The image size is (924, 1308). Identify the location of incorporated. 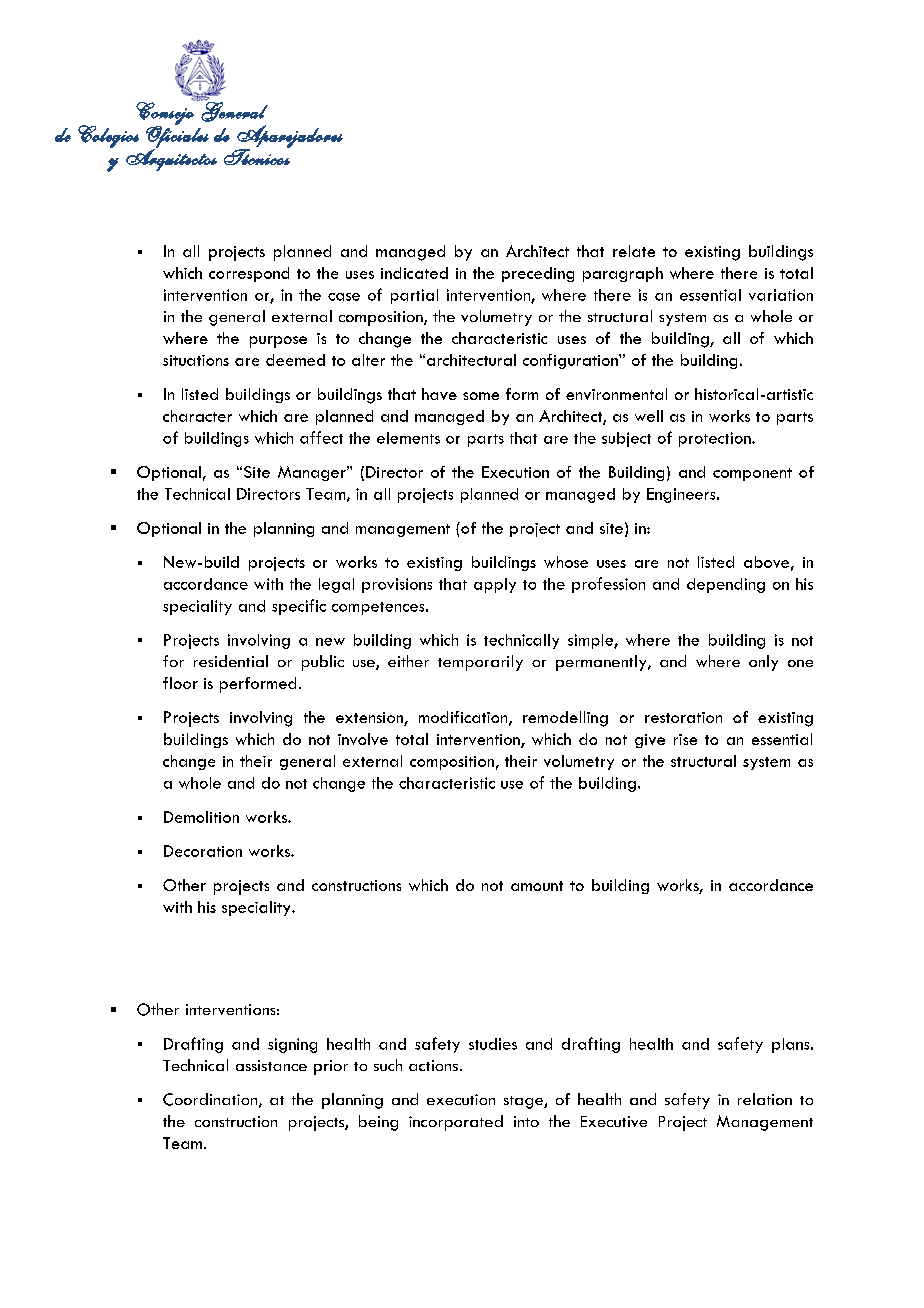
(456, 1123).
